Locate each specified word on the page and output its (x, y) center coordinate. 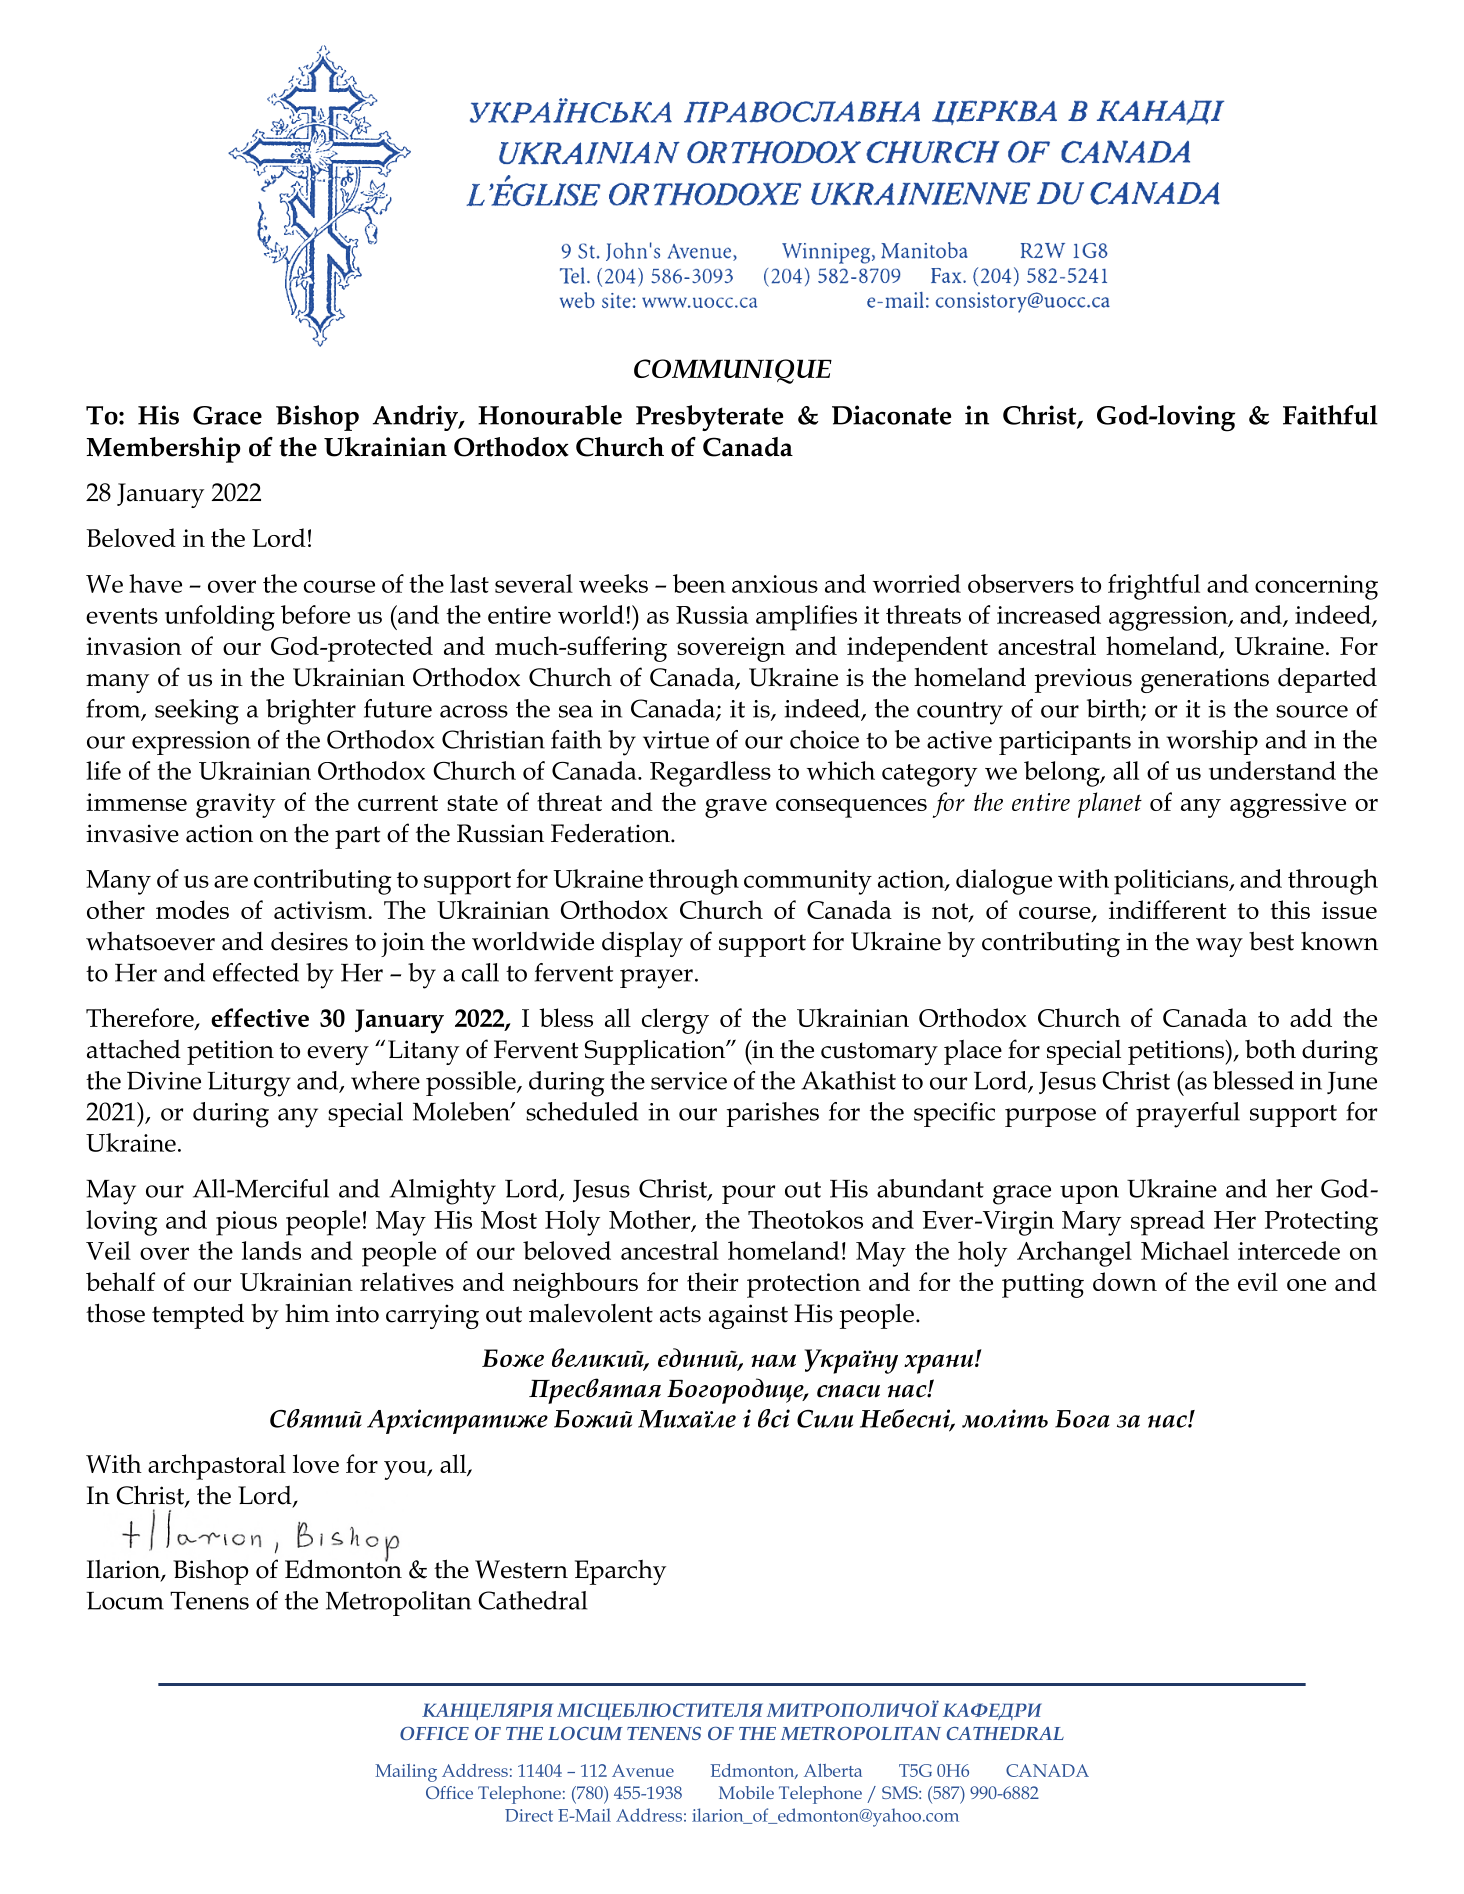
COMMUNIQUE (733, 371)
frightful (1154, 587)
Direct (529, 1815)
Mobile (746, 1792)
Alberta (833, 1770)
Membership (164, 450)
